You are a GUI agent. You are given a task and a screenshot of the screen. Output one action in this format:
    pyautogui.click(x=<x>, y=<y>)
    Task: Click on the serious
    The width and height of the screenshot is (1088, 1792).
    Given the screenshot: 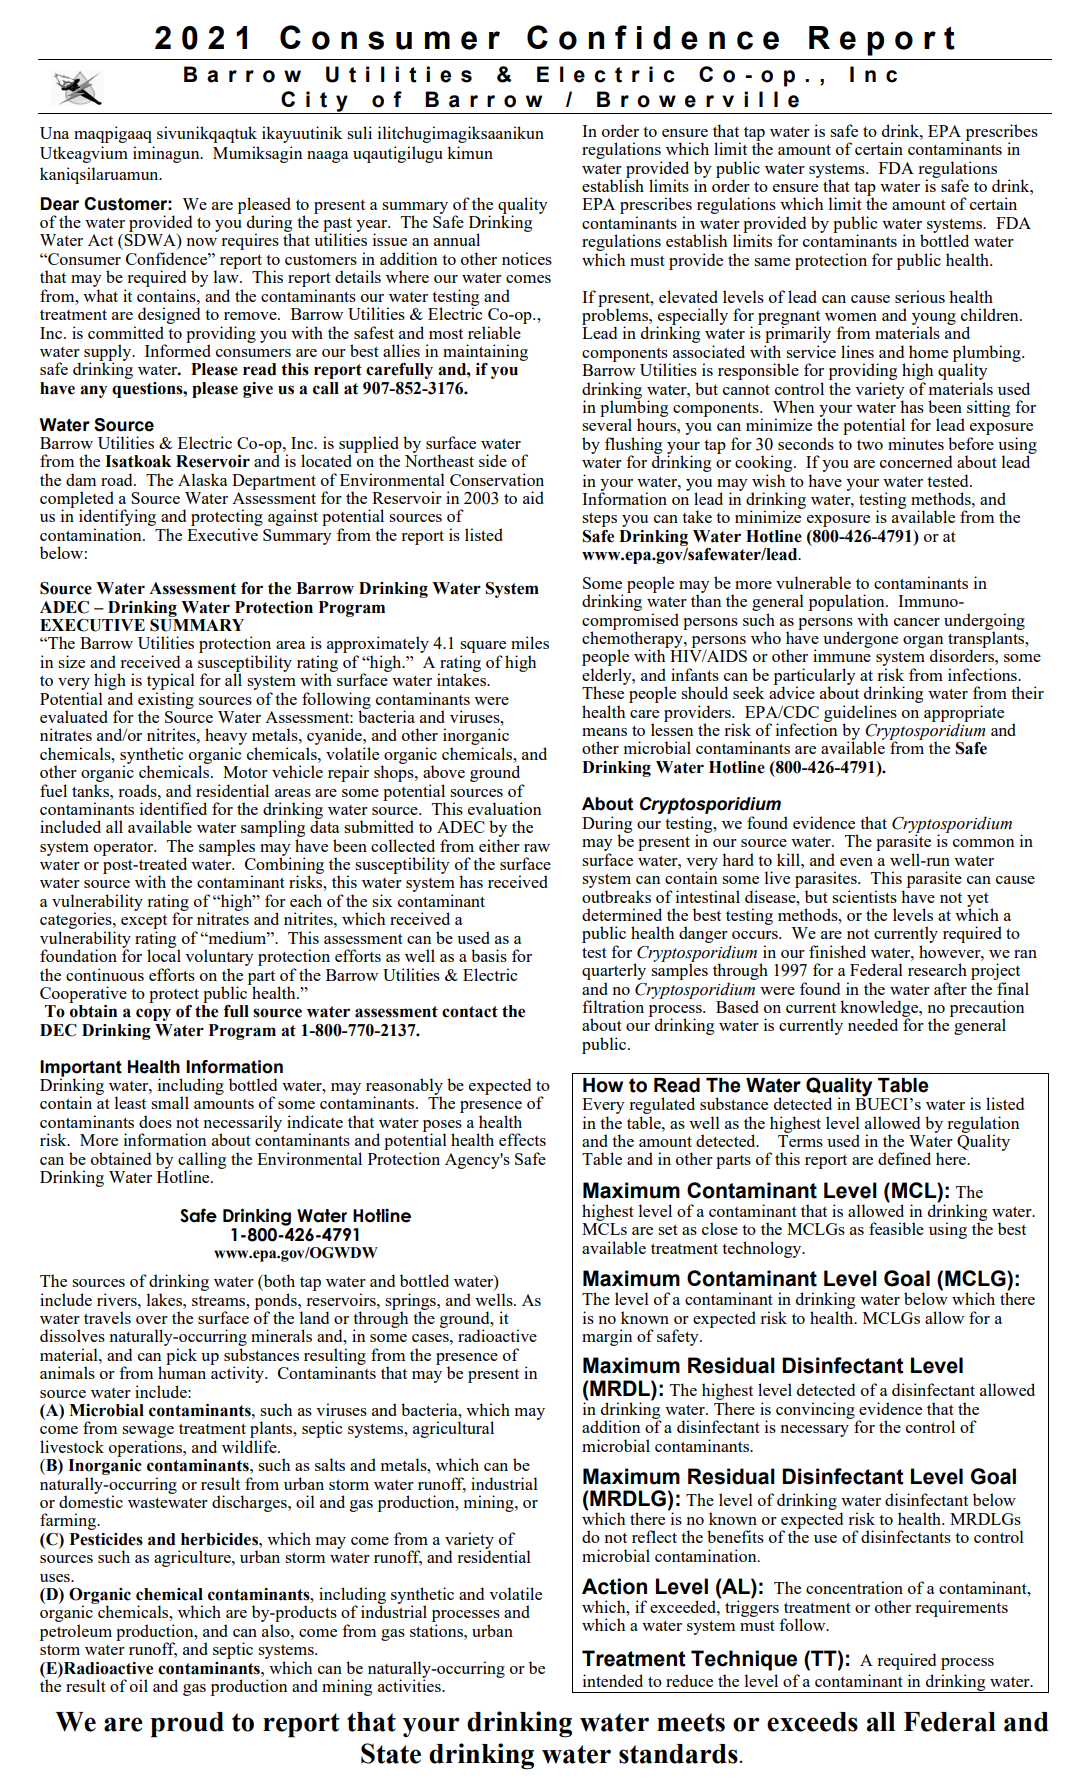 What is the action you would take?
    pyautogui.click(x=920, y=296)
